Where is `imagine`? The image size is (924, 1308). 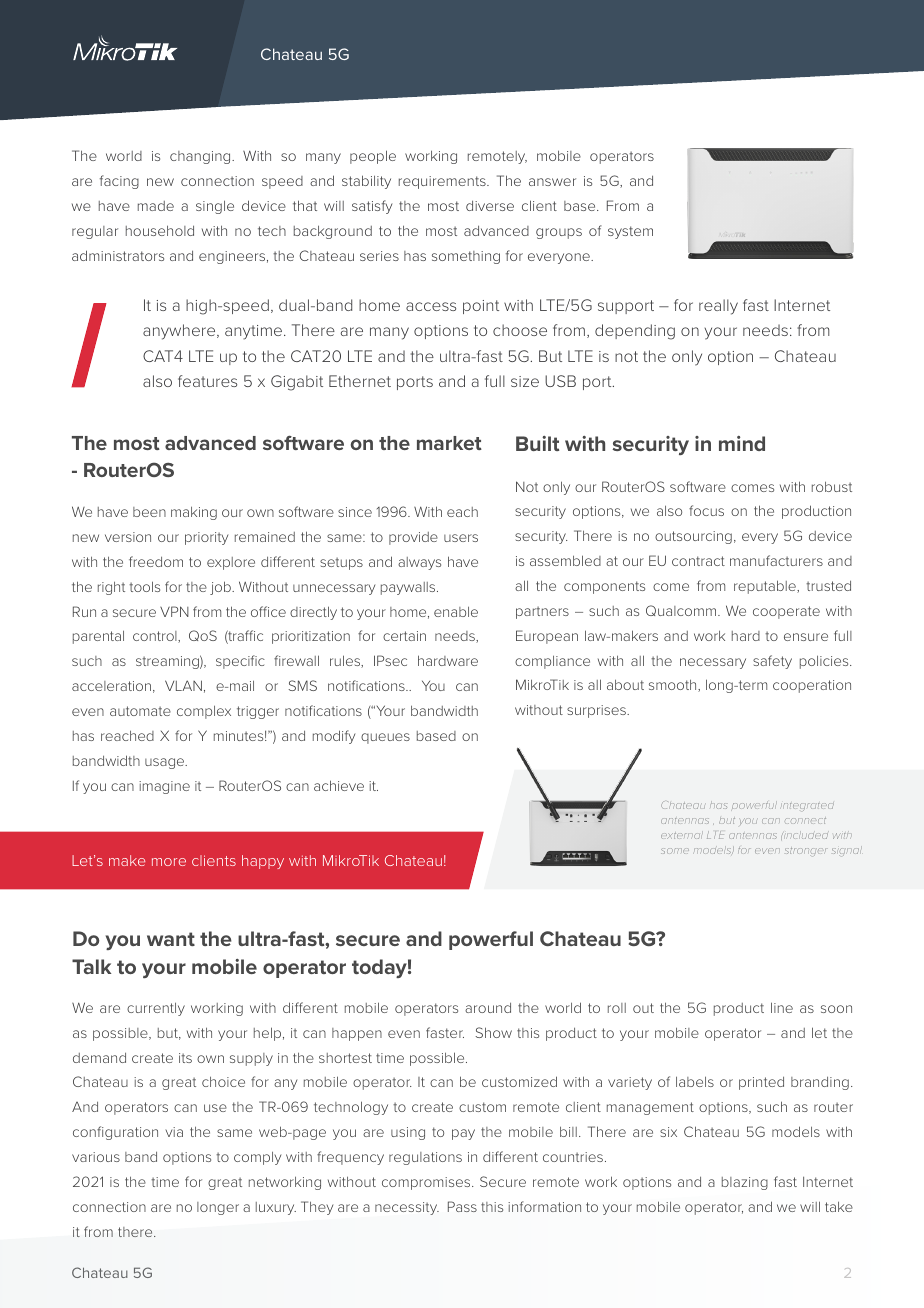 imagine is located at coordinates (164, 787).
